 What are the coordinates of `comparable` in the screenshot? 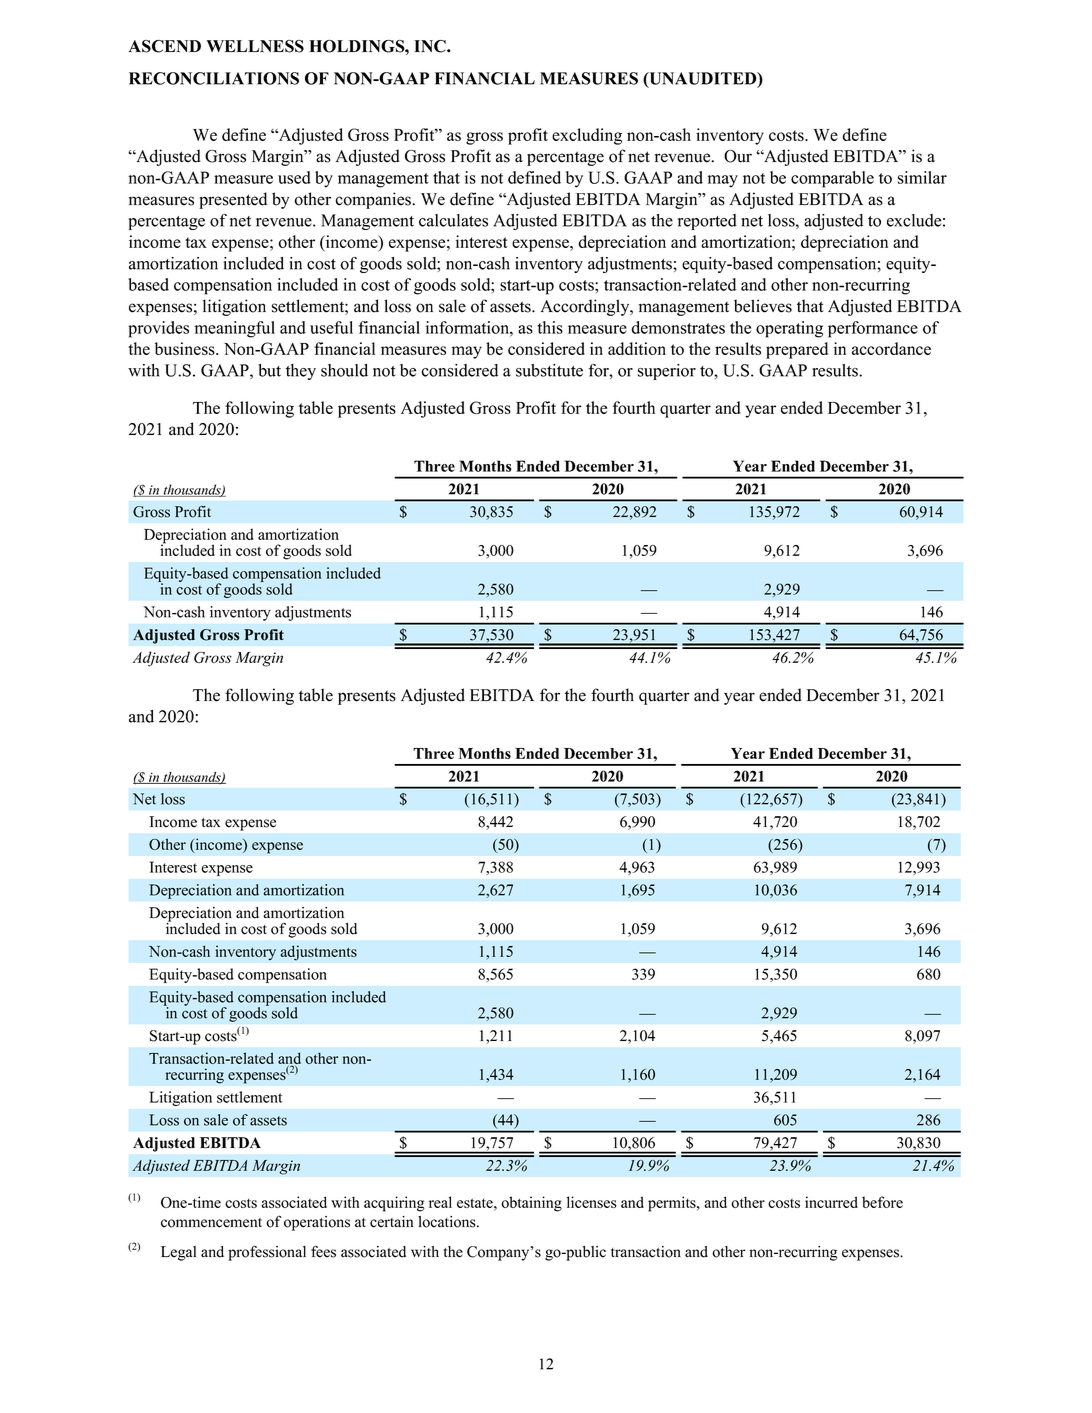 It's located at (832, 179).
